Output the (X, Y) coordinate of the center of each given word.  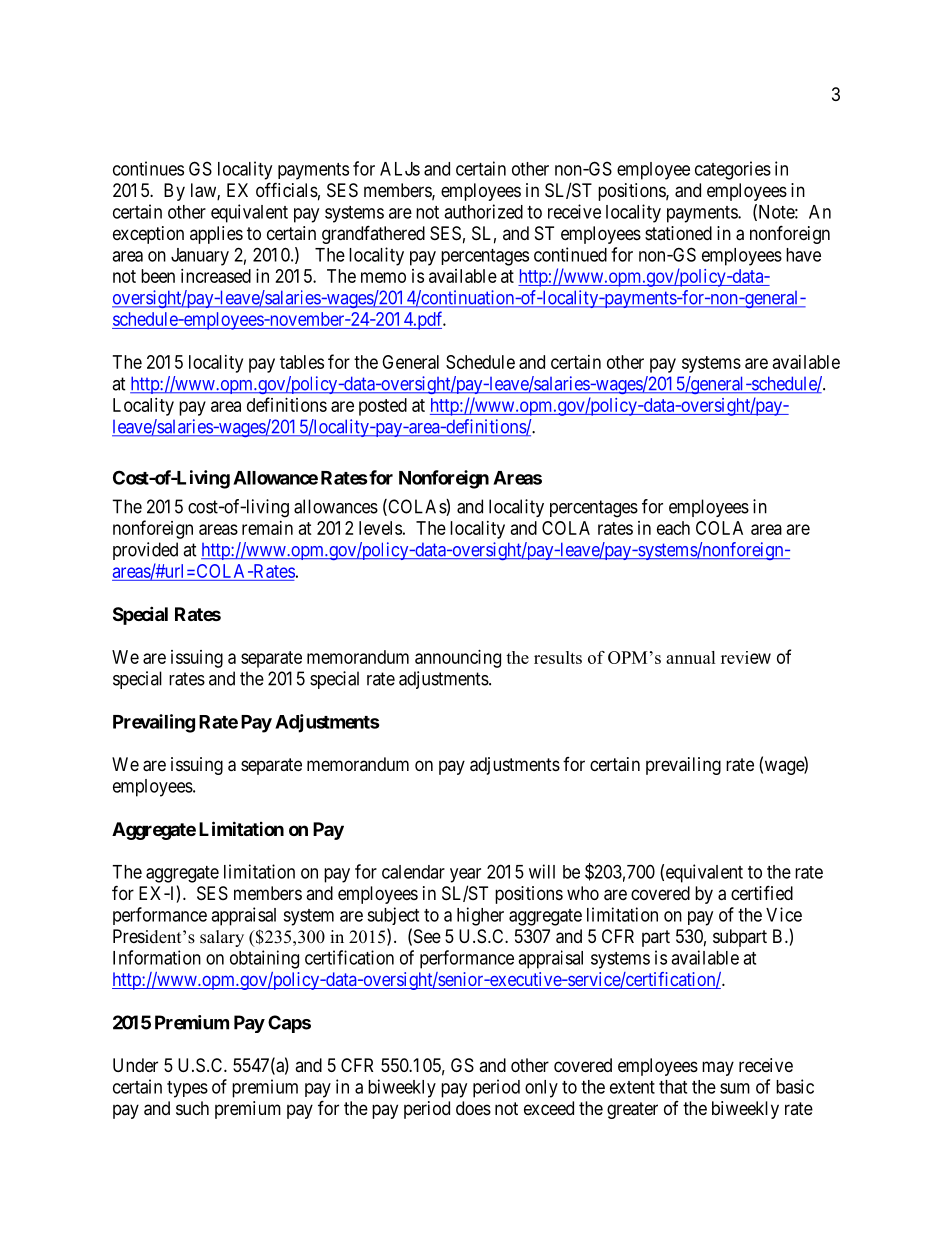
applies (216, 235)
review (746, 657)
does (473, 1108)
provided (145, 551)
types (187, 1089)
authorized (483, 211)
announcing (458, 659)
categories (733, 170)
